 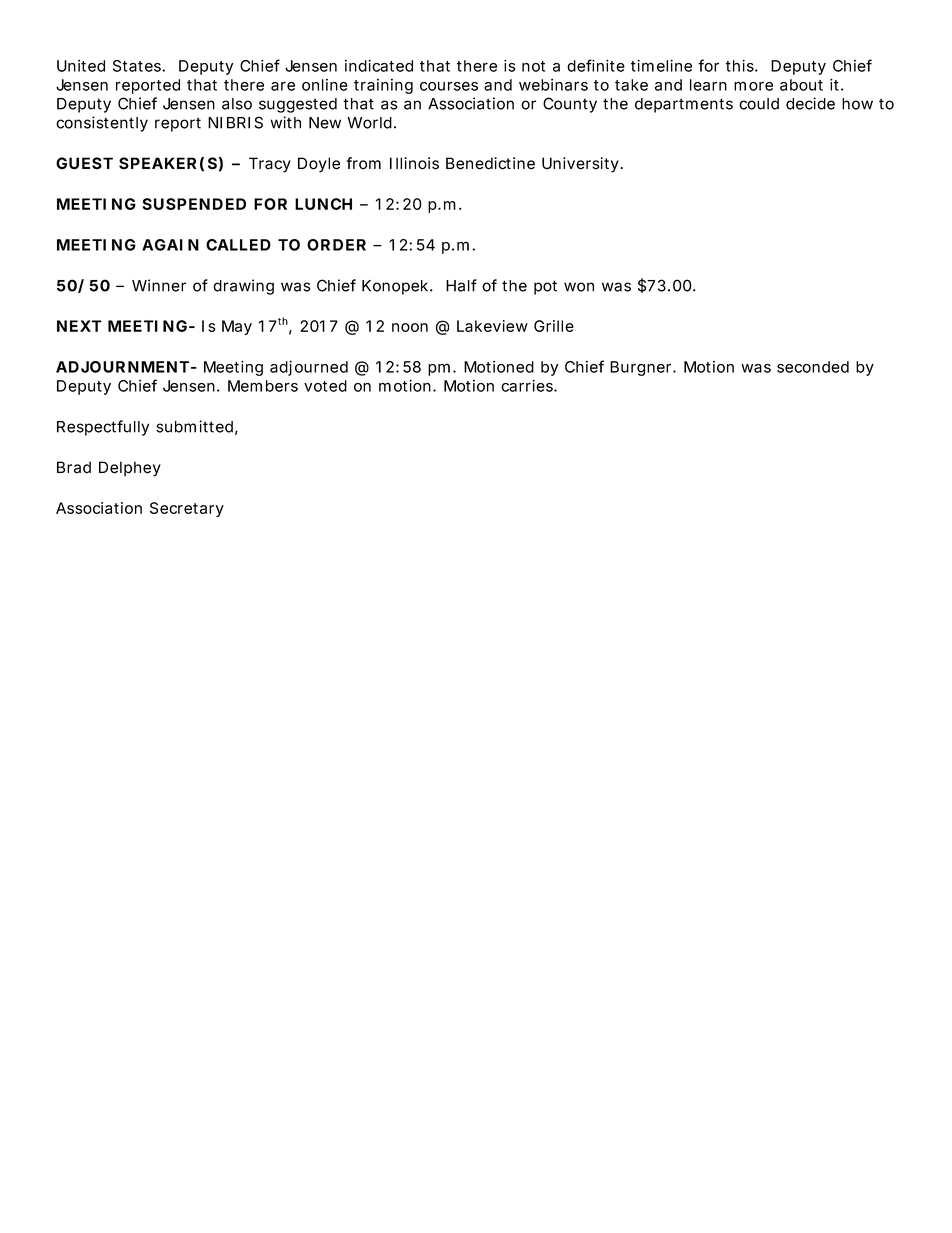 I want to click on Secretary, so click(x=187, y=509).
